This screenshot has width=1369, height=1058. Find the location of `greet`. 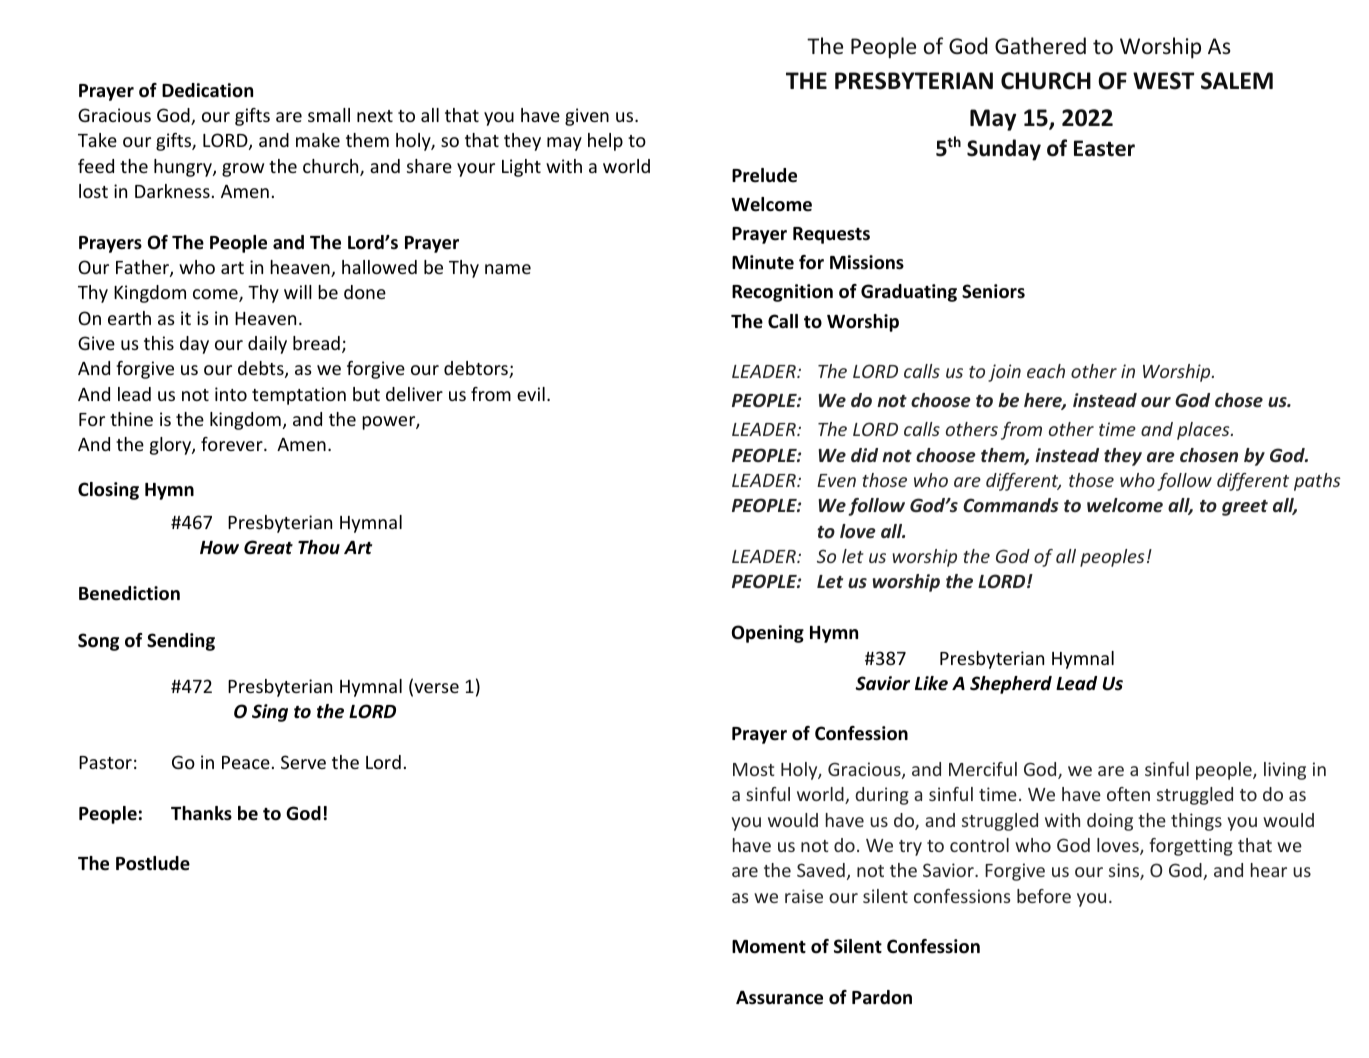

greet is located at coordinates (1245, 508).
